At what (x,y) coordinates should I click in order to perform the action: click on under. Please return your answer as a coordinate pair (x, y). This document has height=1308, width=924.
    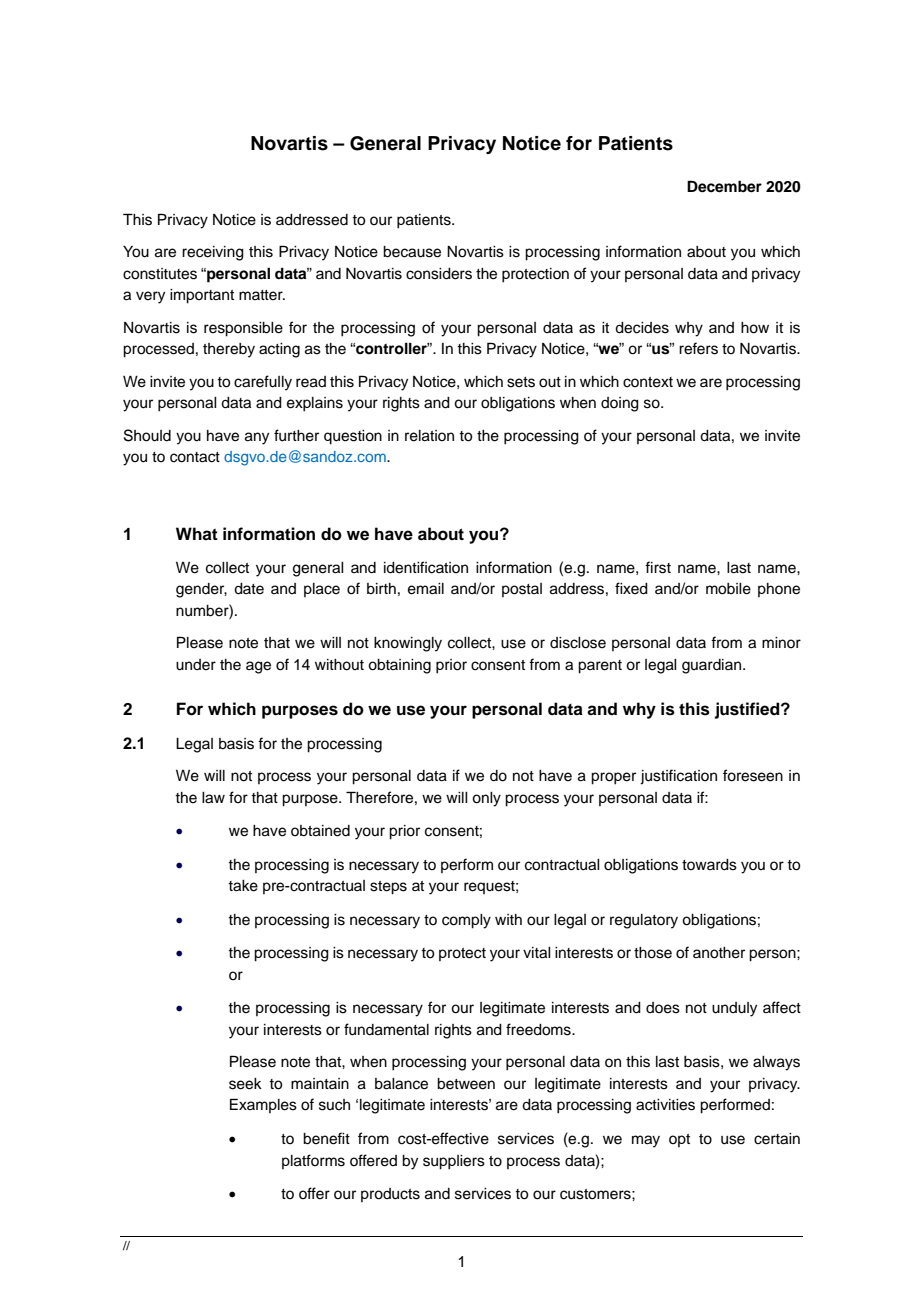
    Looking at the image, I should click on (196, 665).
